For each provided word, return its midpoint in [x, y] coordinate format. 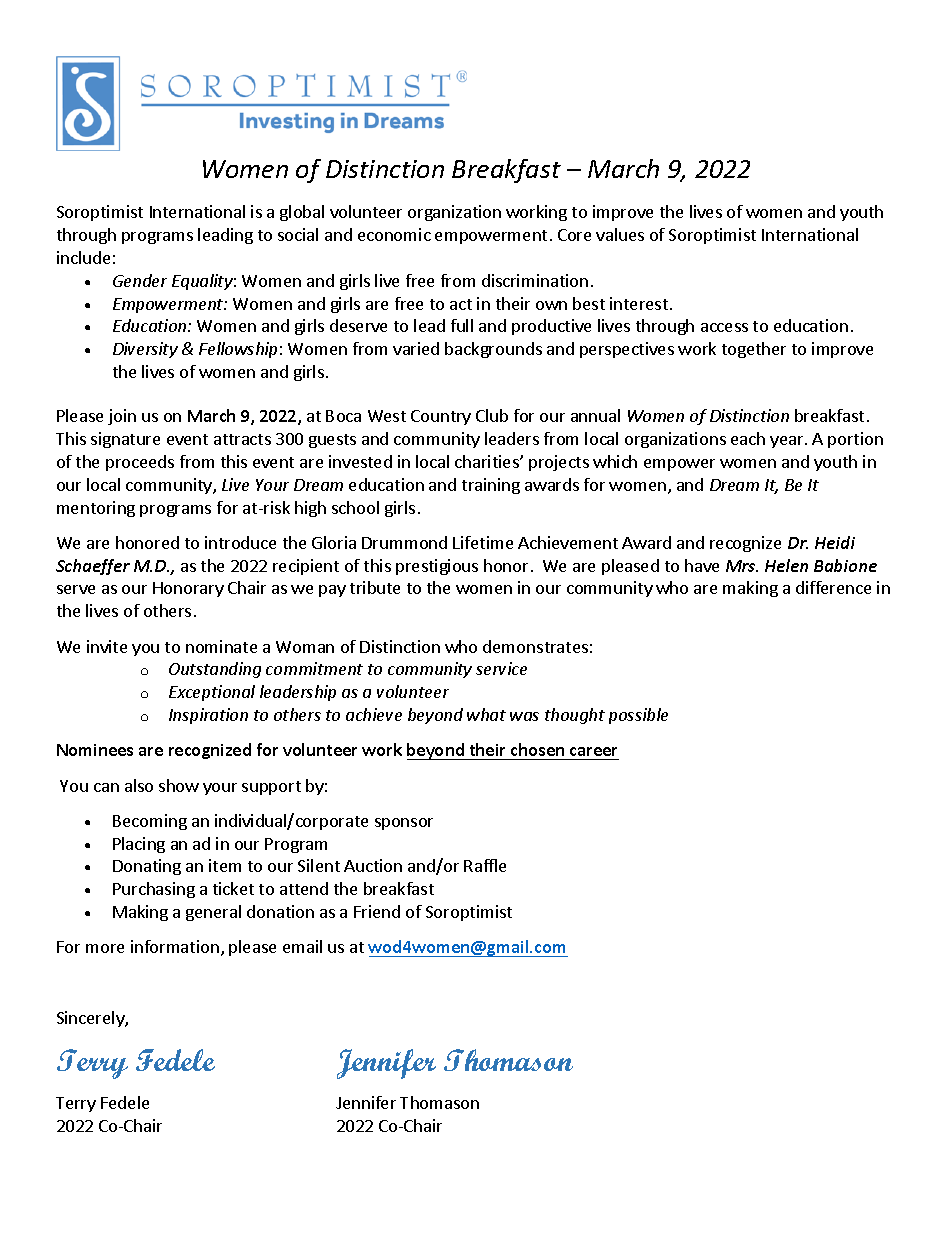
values [620, 234]
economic [394, 234]
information [175, 946]
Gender [140, 280]
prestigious [437, 567]
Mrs [742, 566]
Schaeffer [93, 567]
